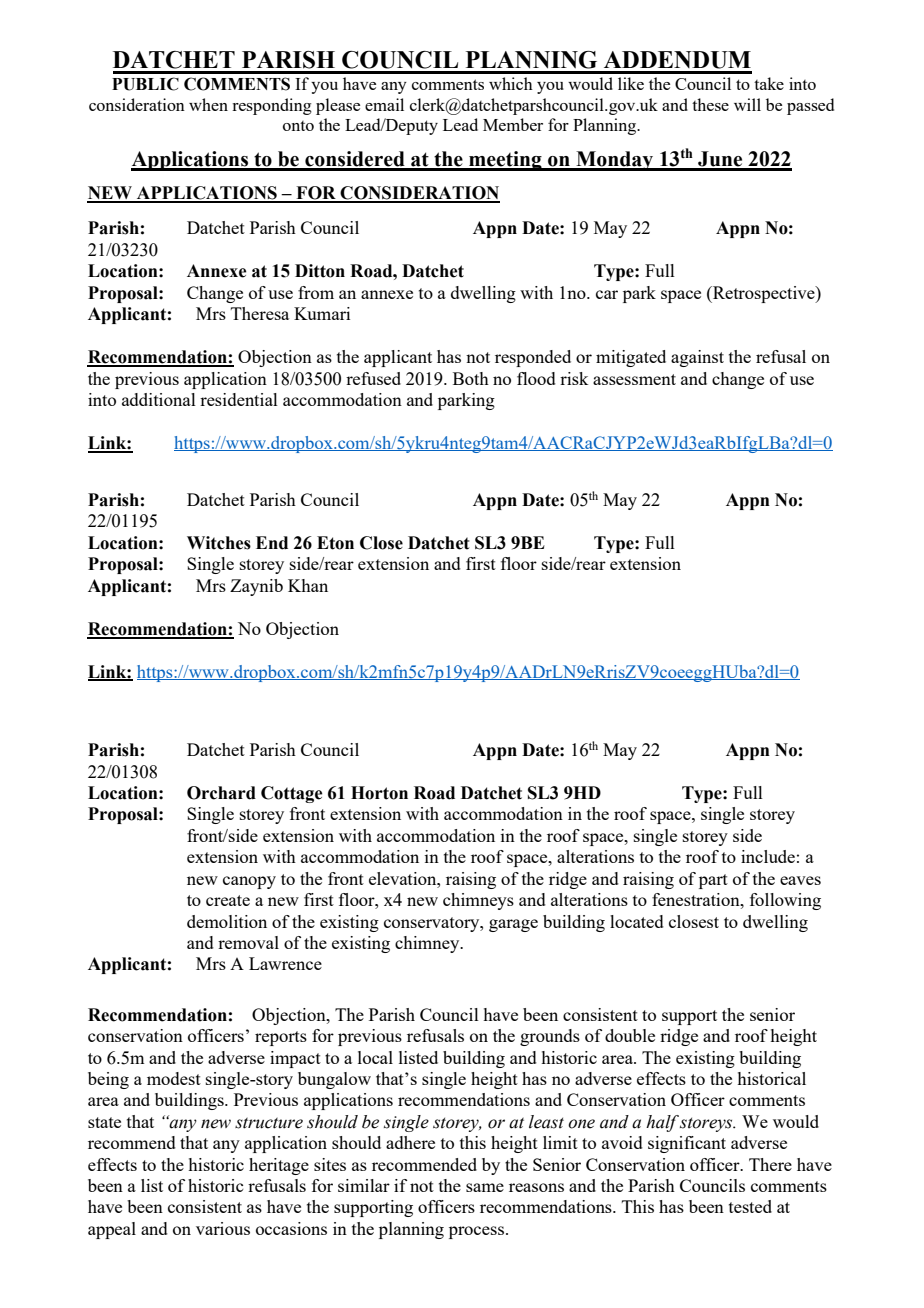 Image resolution: width=924 pixels, height=1308 pixels. Describe the element at coordinates (308, 585) in the screenshot. I see `Khan` at that location.
